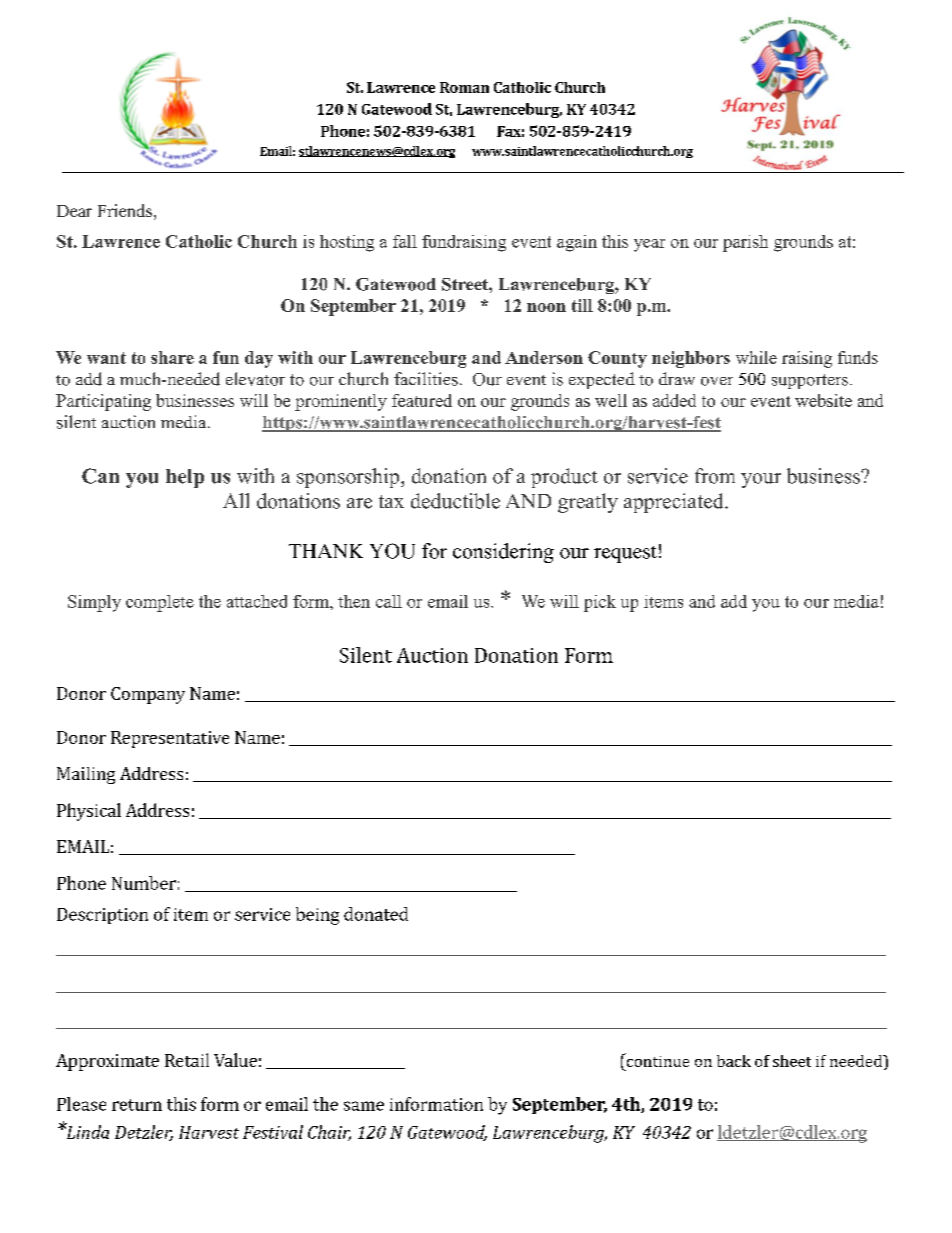 The width and height of the page is (952, 1233). I want to click on request, so click(625, 554).
